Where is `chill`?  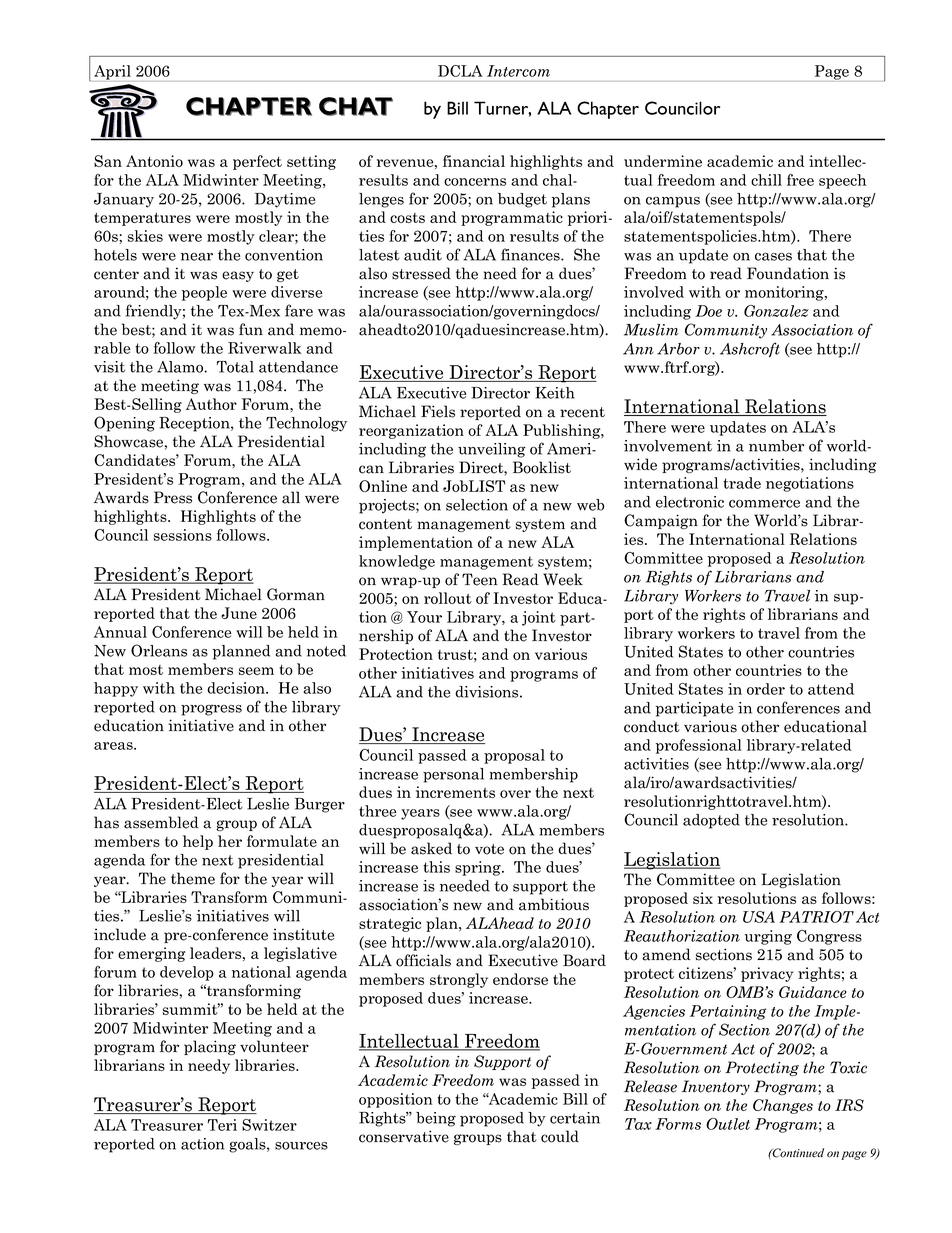
chill is located at coordinates (766, 180).
